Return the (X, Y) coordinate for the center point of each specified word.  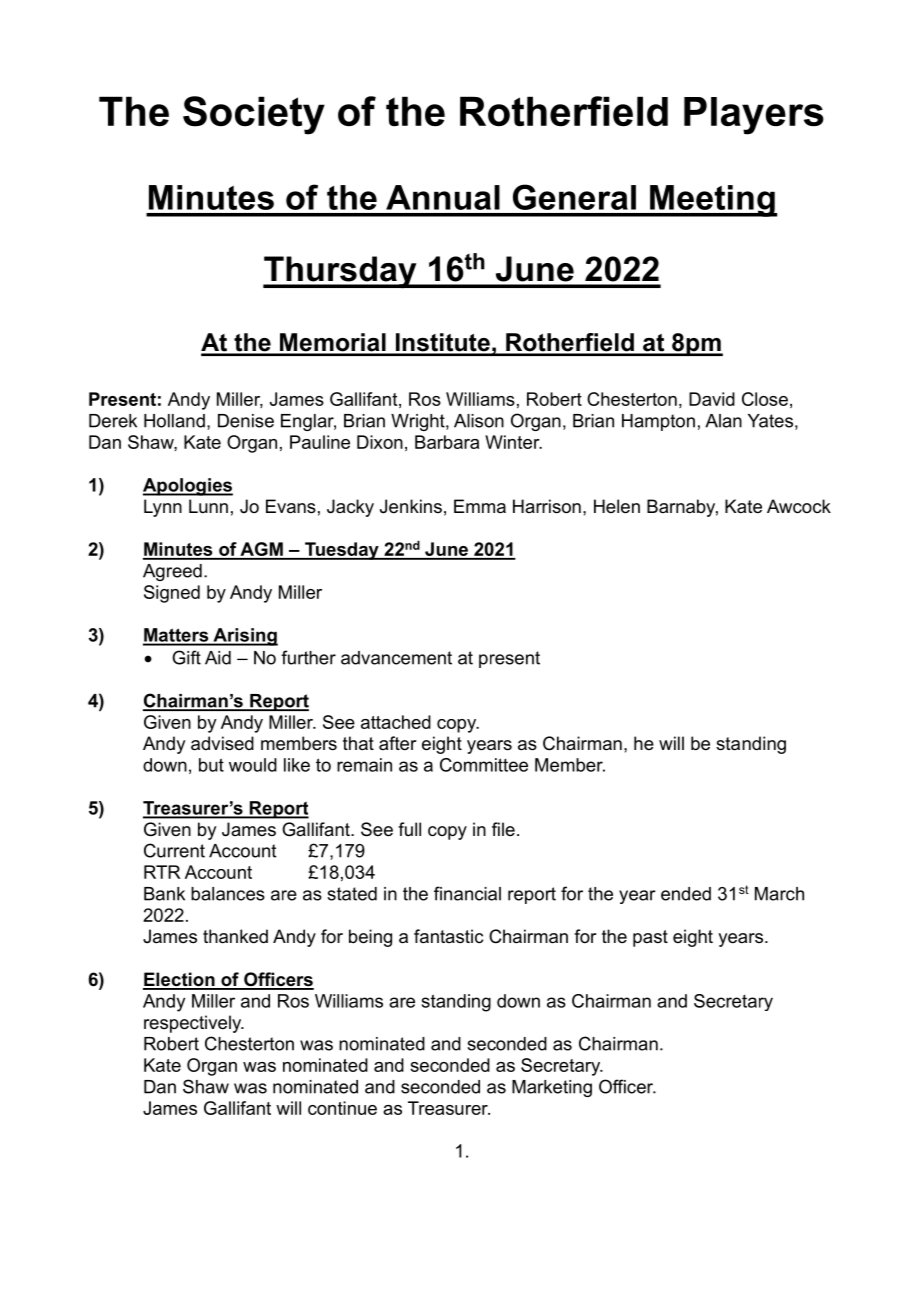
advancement (396, 658)
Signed (172, 594)
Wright (419, 422)
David (712, 399)
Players (754, 116)
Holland (174, 421)
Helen (617, 506)
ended (686, 894)
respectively (194, 1024)
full (409, 829)
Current (174, 850)
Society (254, 115)
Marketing (552, 1088)
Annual (443, 197)
